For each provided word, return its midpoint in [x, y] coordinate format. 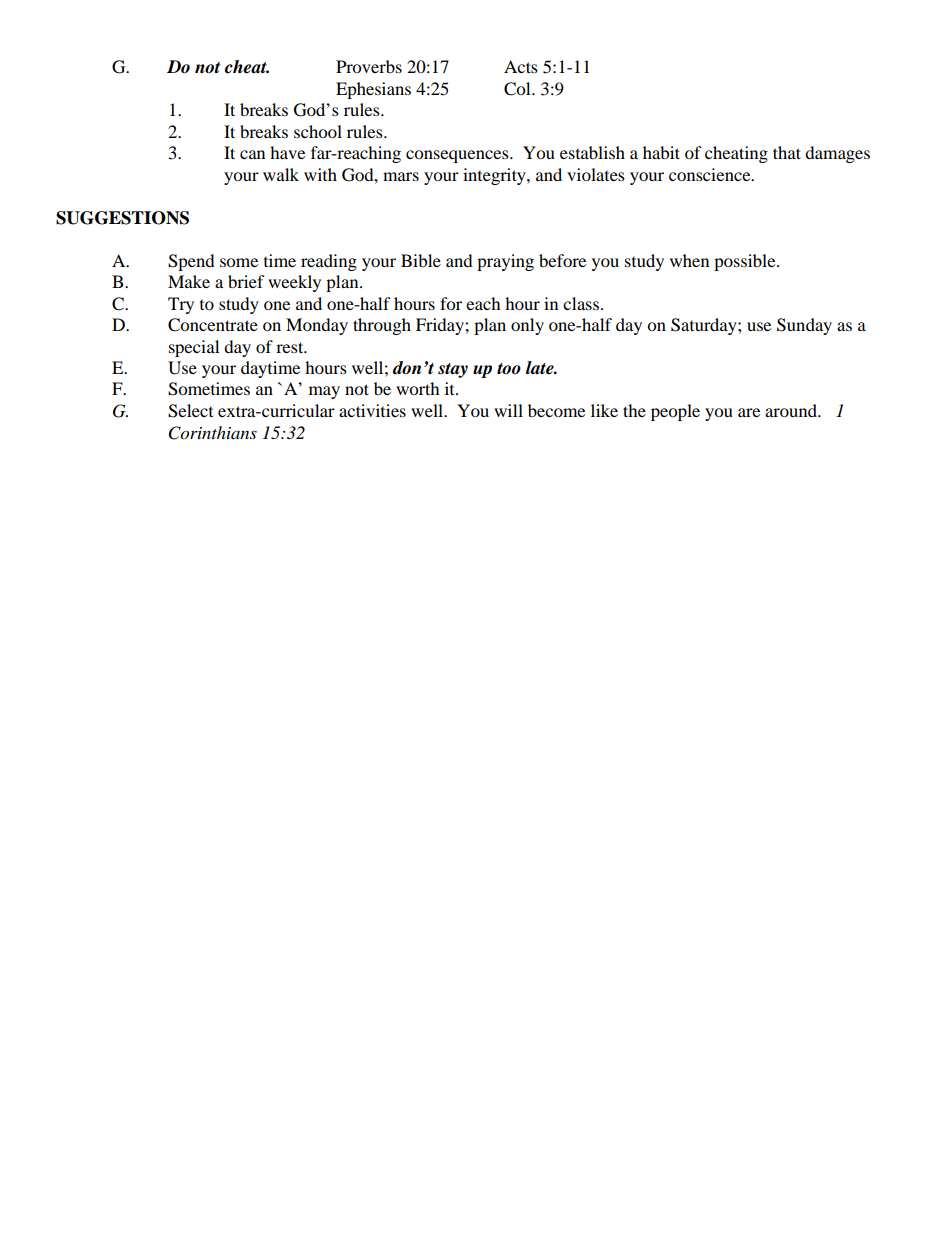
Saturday [705, 326]
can [252, 154]
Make [189, 281]
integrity [495, 176]
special [194, 348]
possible [746, 262]
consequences [458, 156]
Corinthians [213, 433]
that [787, 152]
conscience [711, 174]
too [509, 369]
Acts [521, 66]
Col [518, 89]
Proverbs [369, 66]
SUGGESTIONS [122, 218]
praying [505, 262]
